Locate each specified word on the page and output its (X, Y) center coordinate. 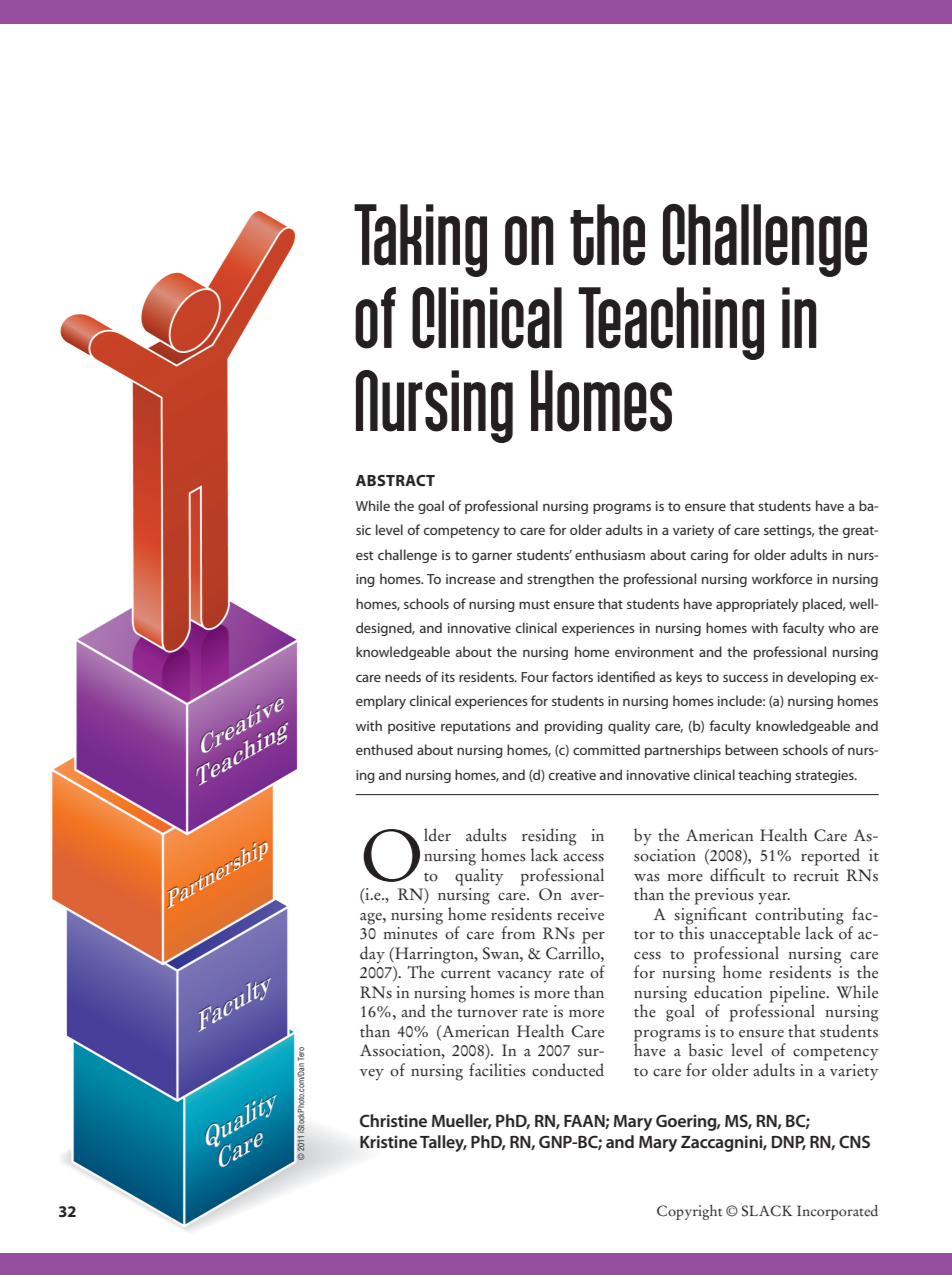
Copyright (689, 1212)
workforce (782, 578)
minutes (410, 933)
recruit (816, 875)
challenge (407, 556)
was (646, 878)
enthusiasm (610, 554)
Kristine (388, 1141)
